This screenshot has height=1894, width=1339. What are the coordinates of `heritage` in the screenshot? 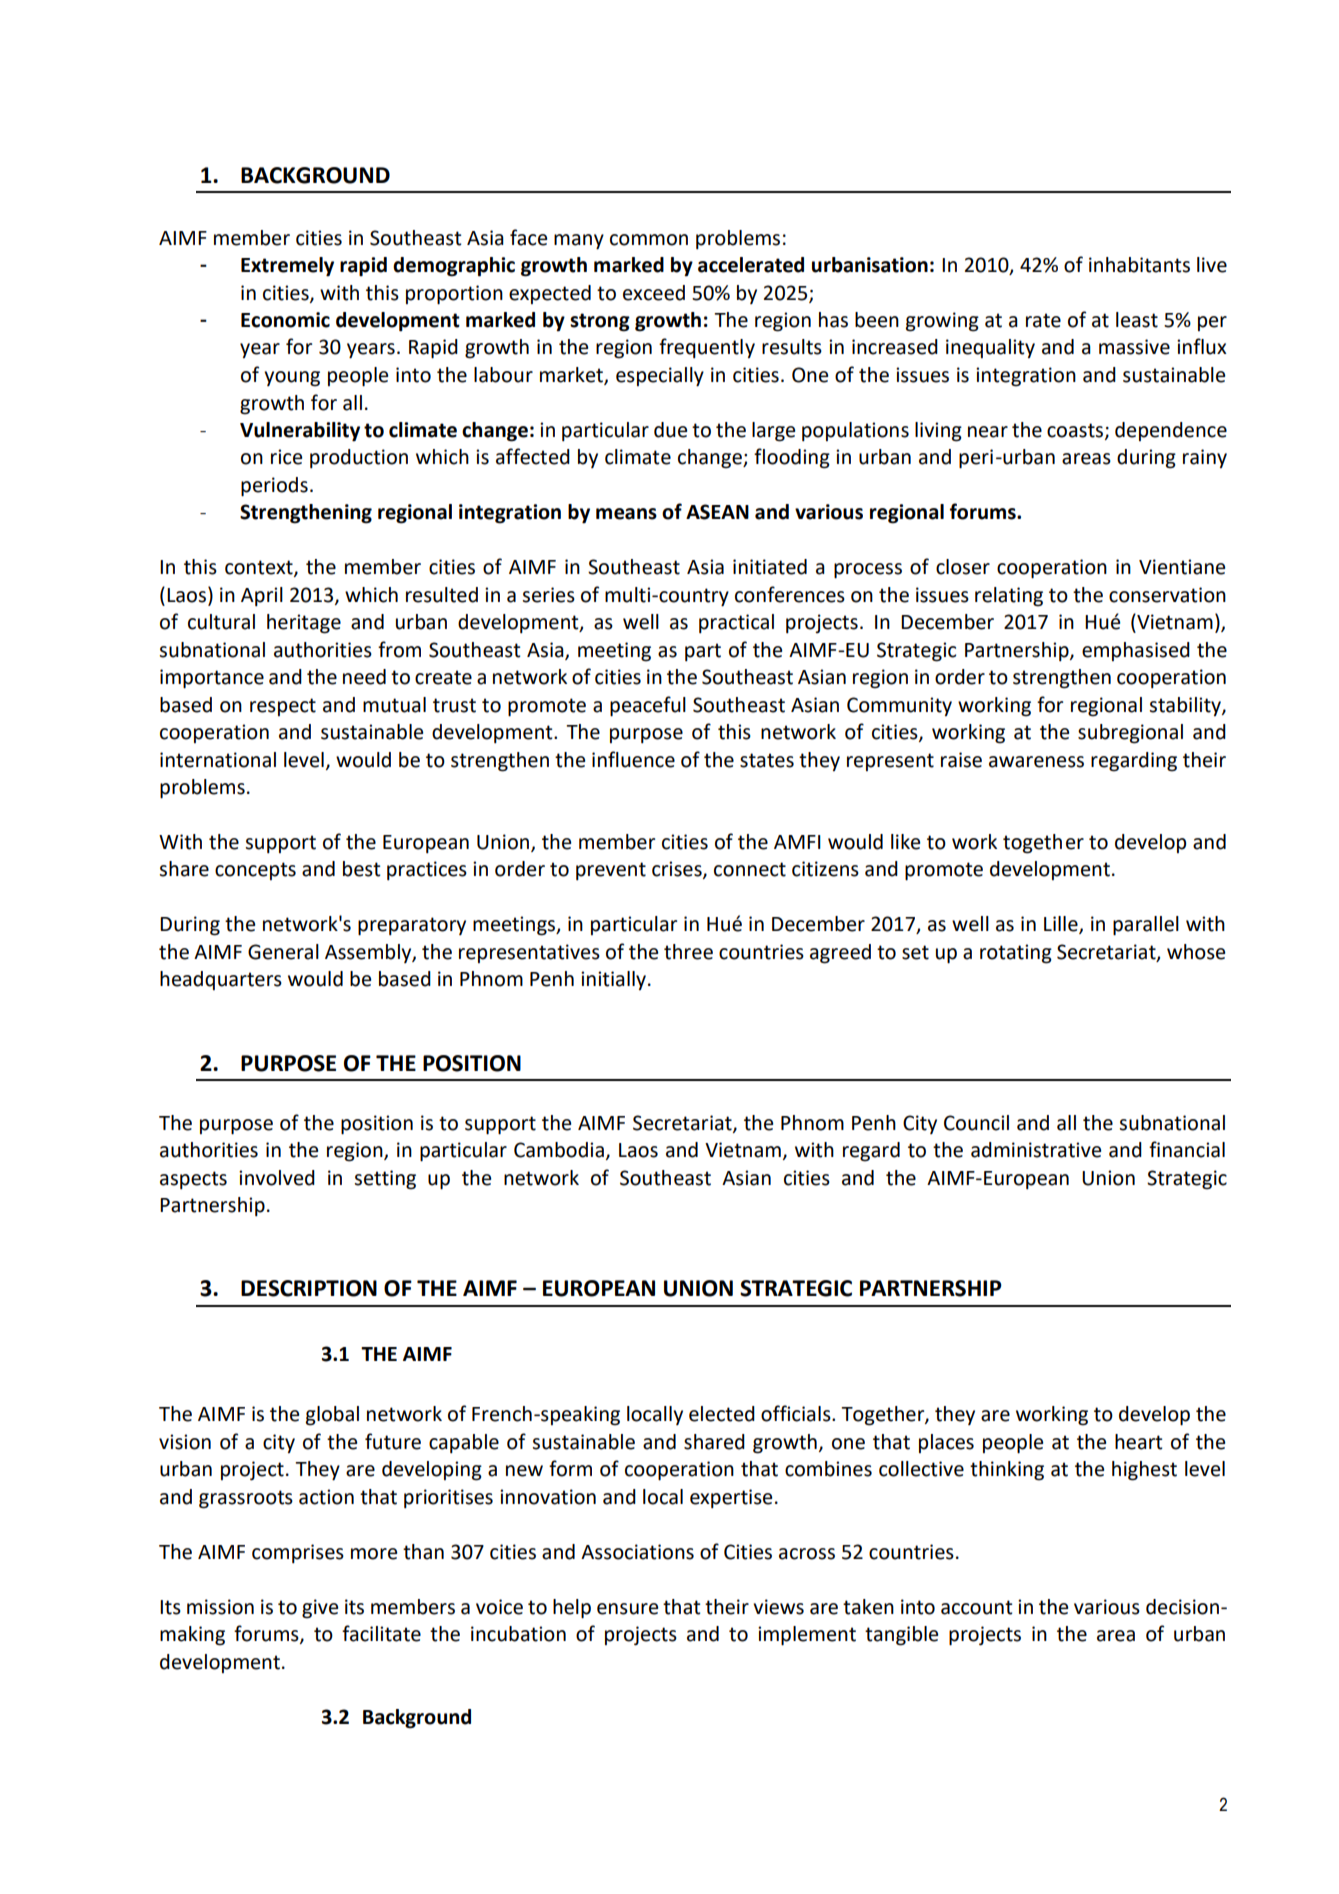 It's located at (304, 624).
